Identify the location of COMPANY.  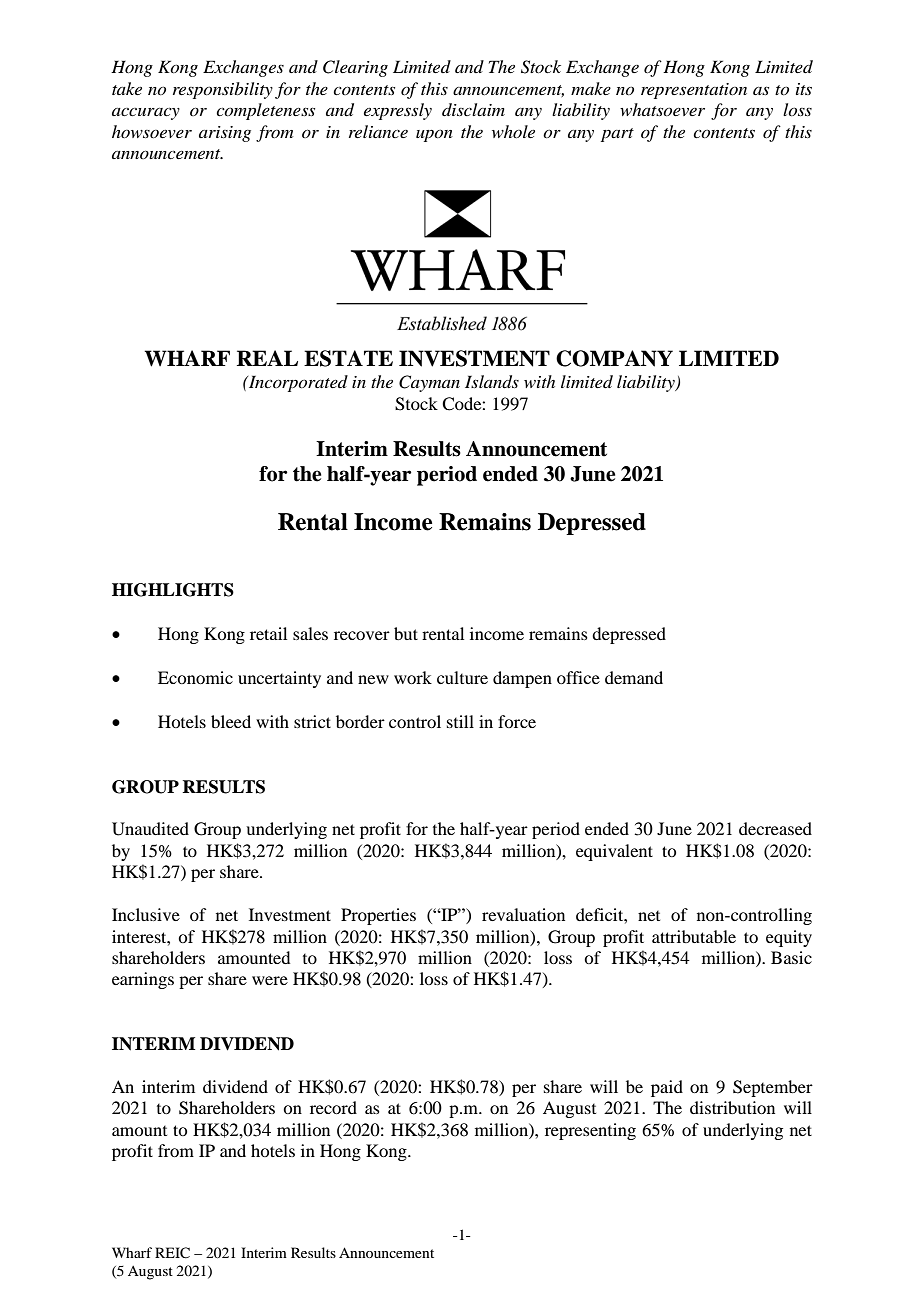
(614, 358).
